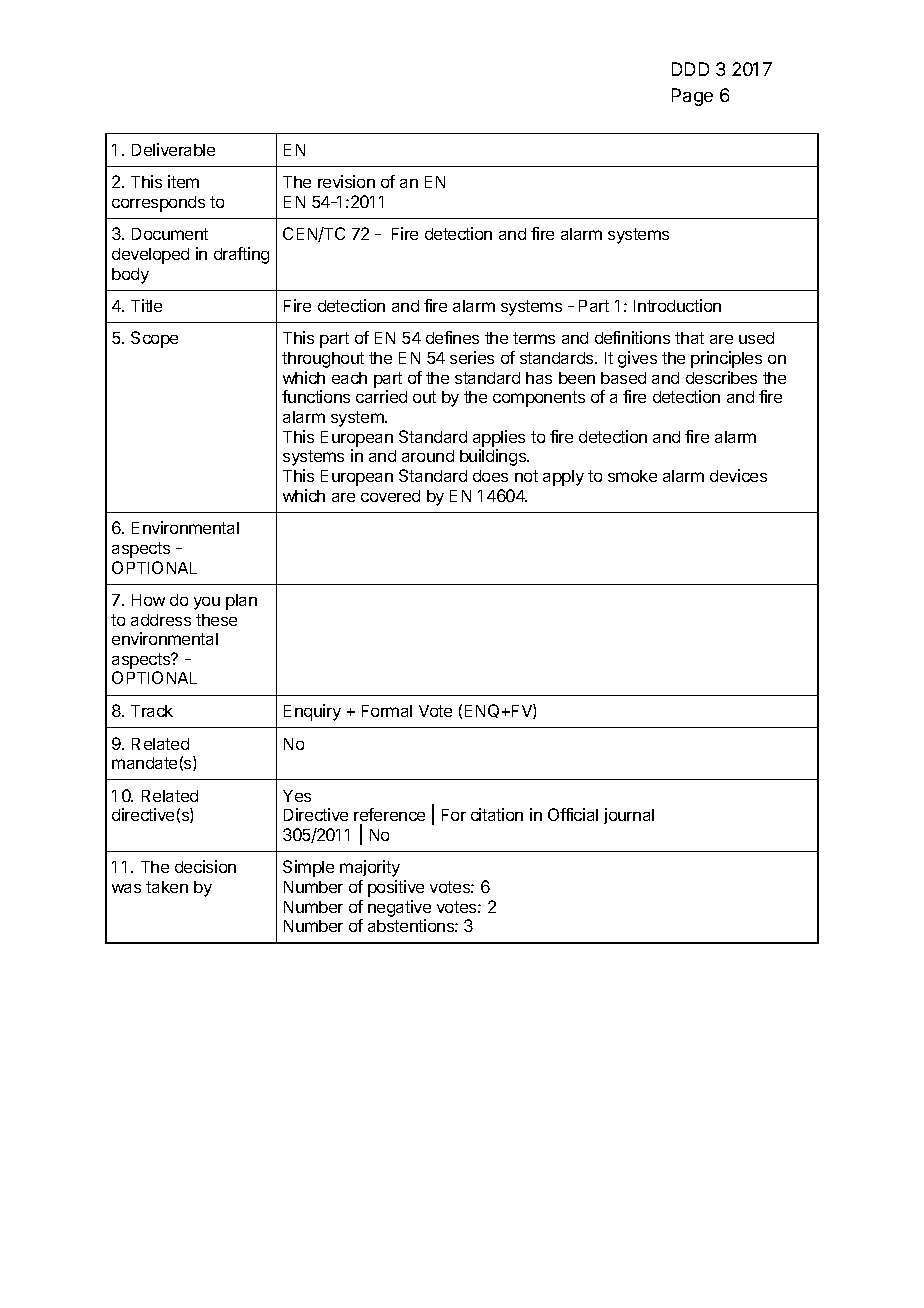 This image has height=1308, width=924. I want to click on smoke, so click(632, 476).
